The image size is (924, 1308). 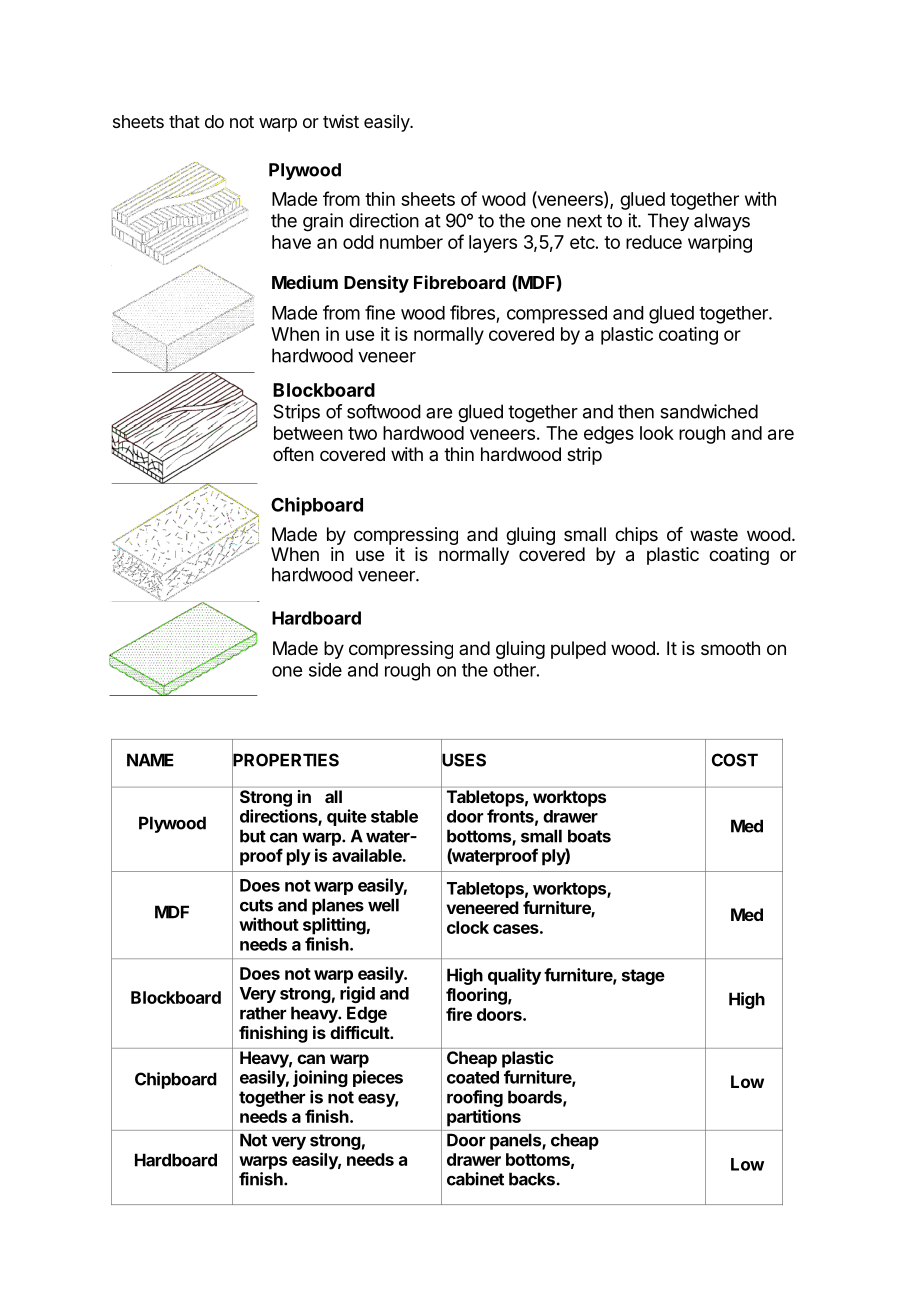 What do you see at coordinates (668, 222) in the page?
I see `They` at bounding box center [668, 222].
